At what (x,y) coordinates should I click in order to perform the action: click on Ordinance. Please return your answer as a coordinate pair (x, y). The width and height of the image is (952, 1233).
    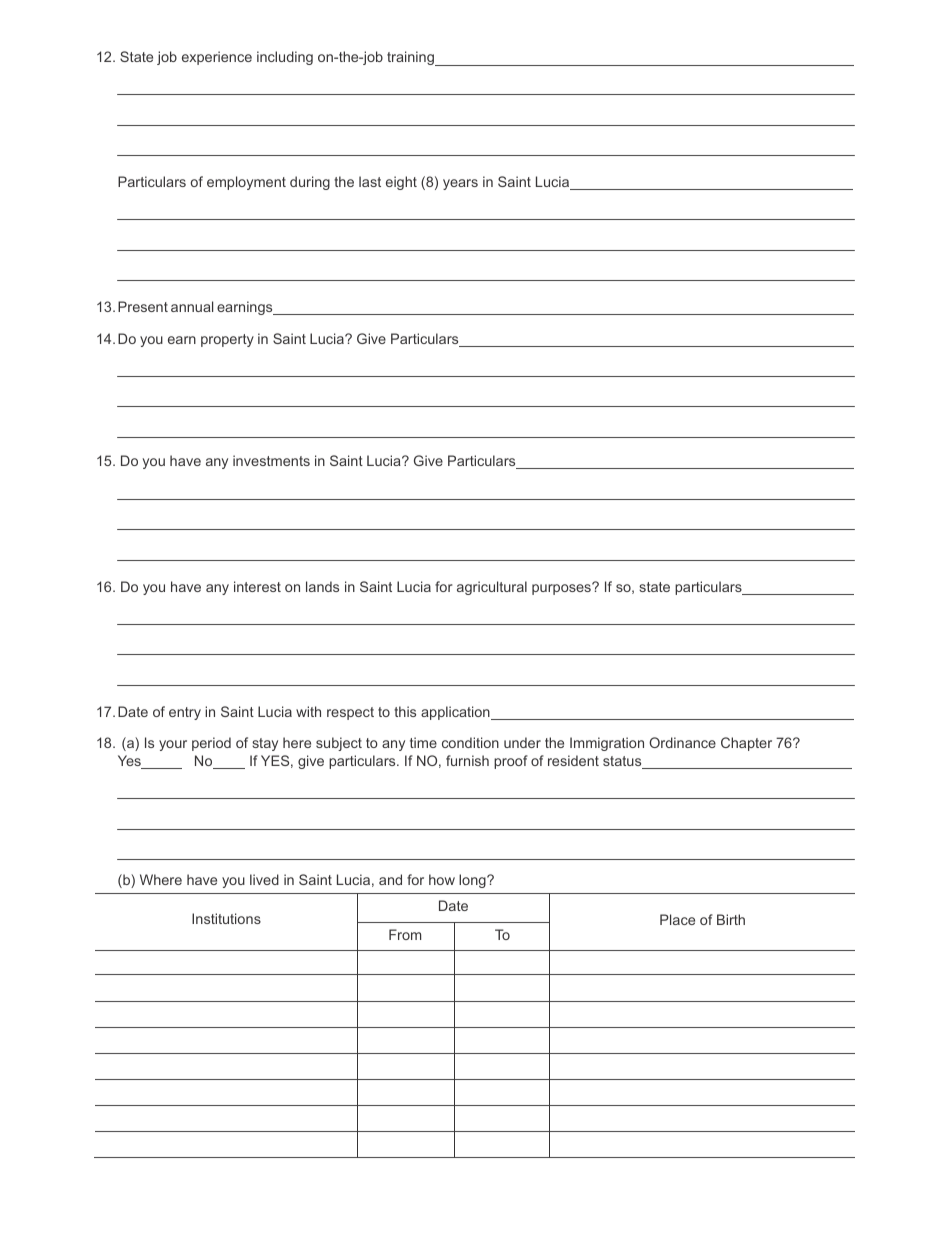
    Looking at the image, I should click on (682, 742).
